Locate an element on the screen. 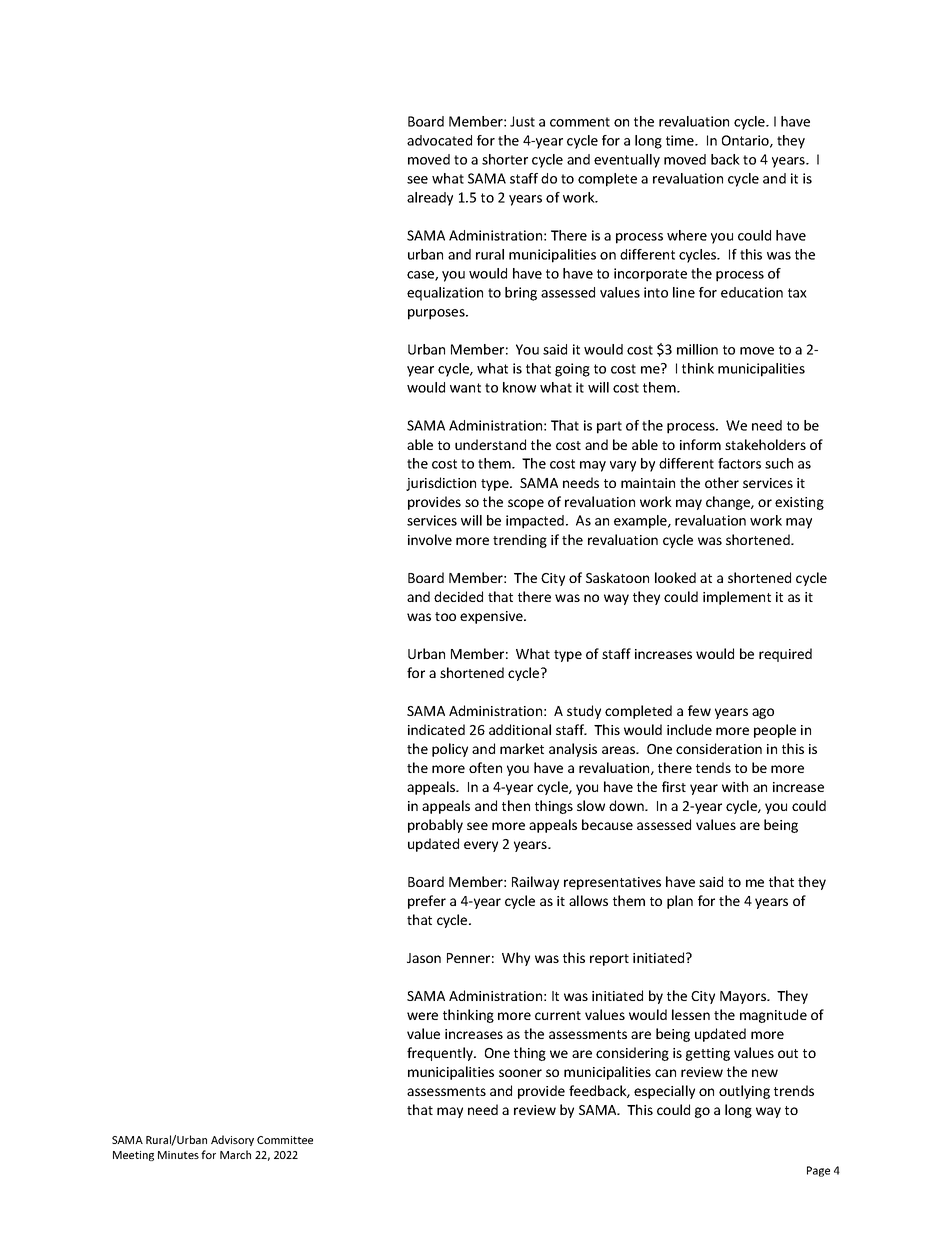 The width and height of the screenshot is (952, 1233). probably is located at coordinates (435, 826).
